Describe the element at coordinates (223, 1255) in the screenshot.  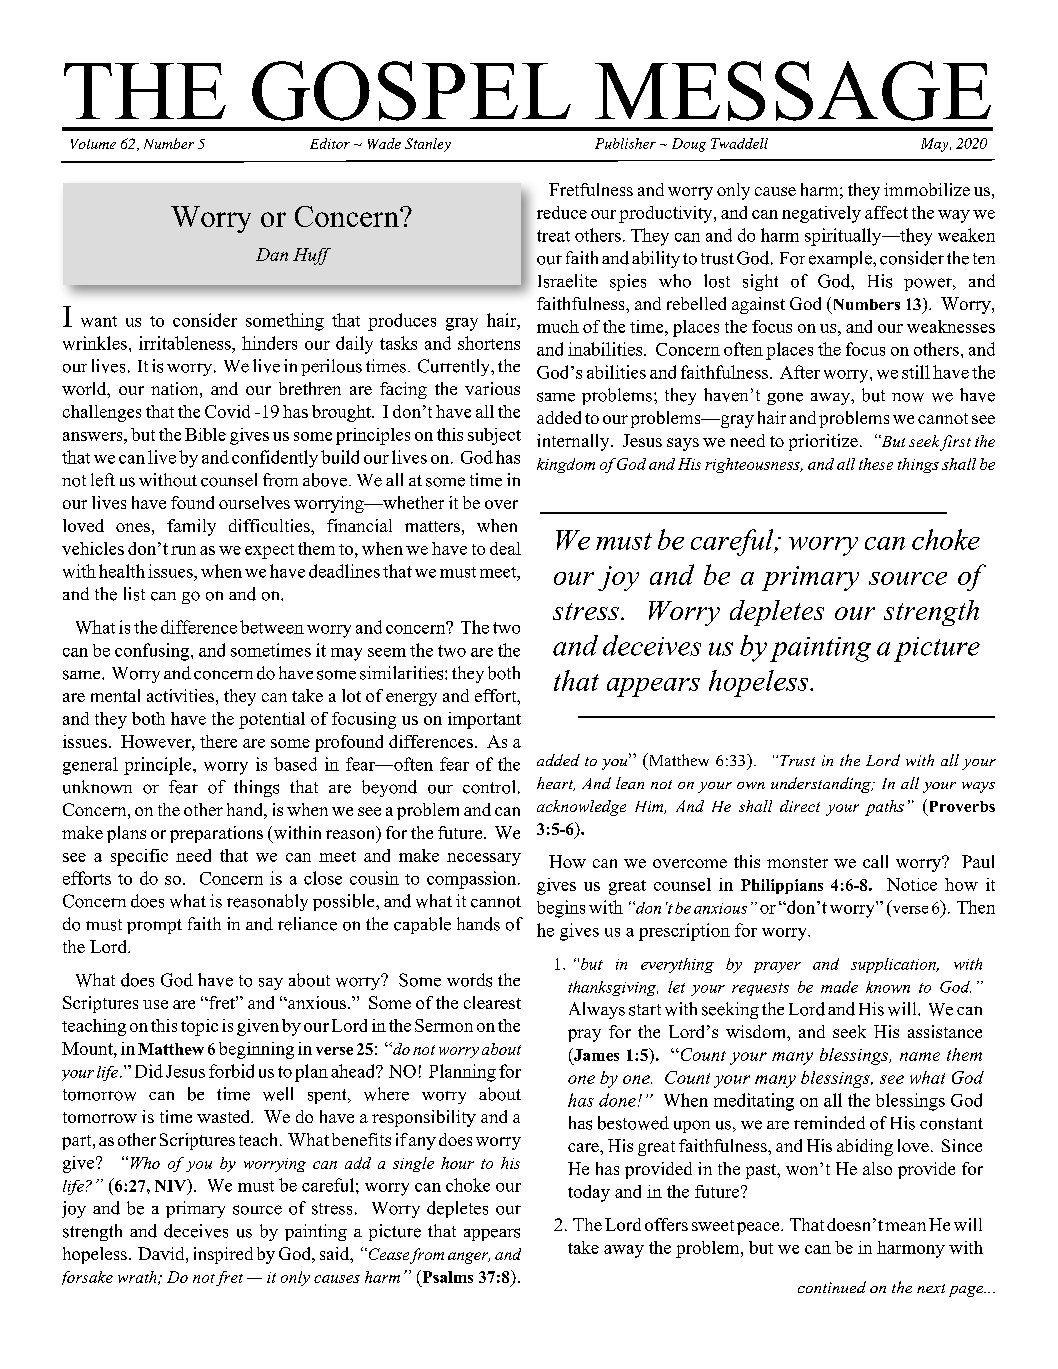
I see `inspired` at that location.
